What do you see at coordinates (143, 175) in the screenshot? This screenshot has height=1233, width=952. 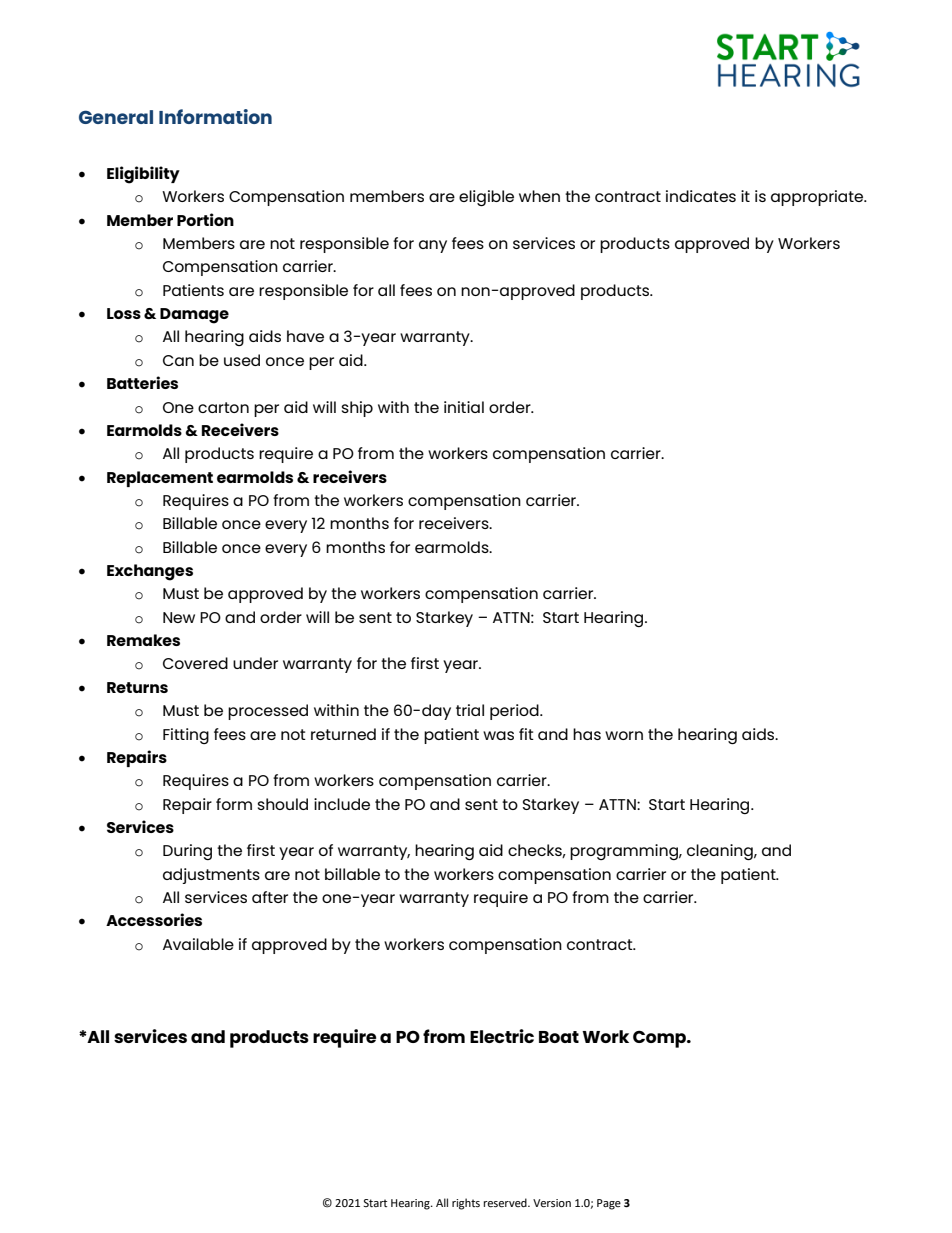 I see `Eligibility` at bounding box center [143, 175].
